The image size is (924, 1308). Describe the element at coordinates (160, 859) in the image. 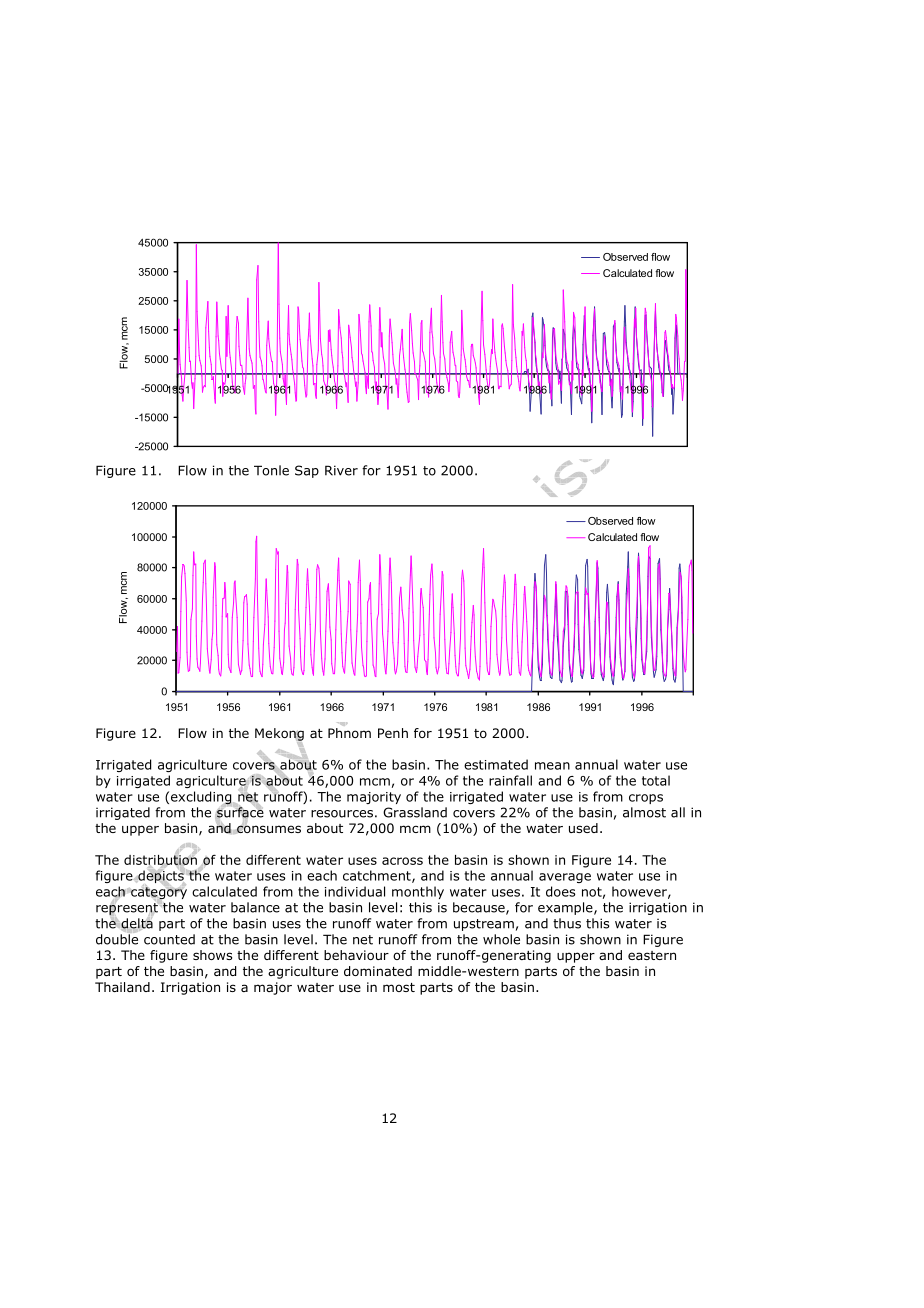

I see `distribution` at that location.
